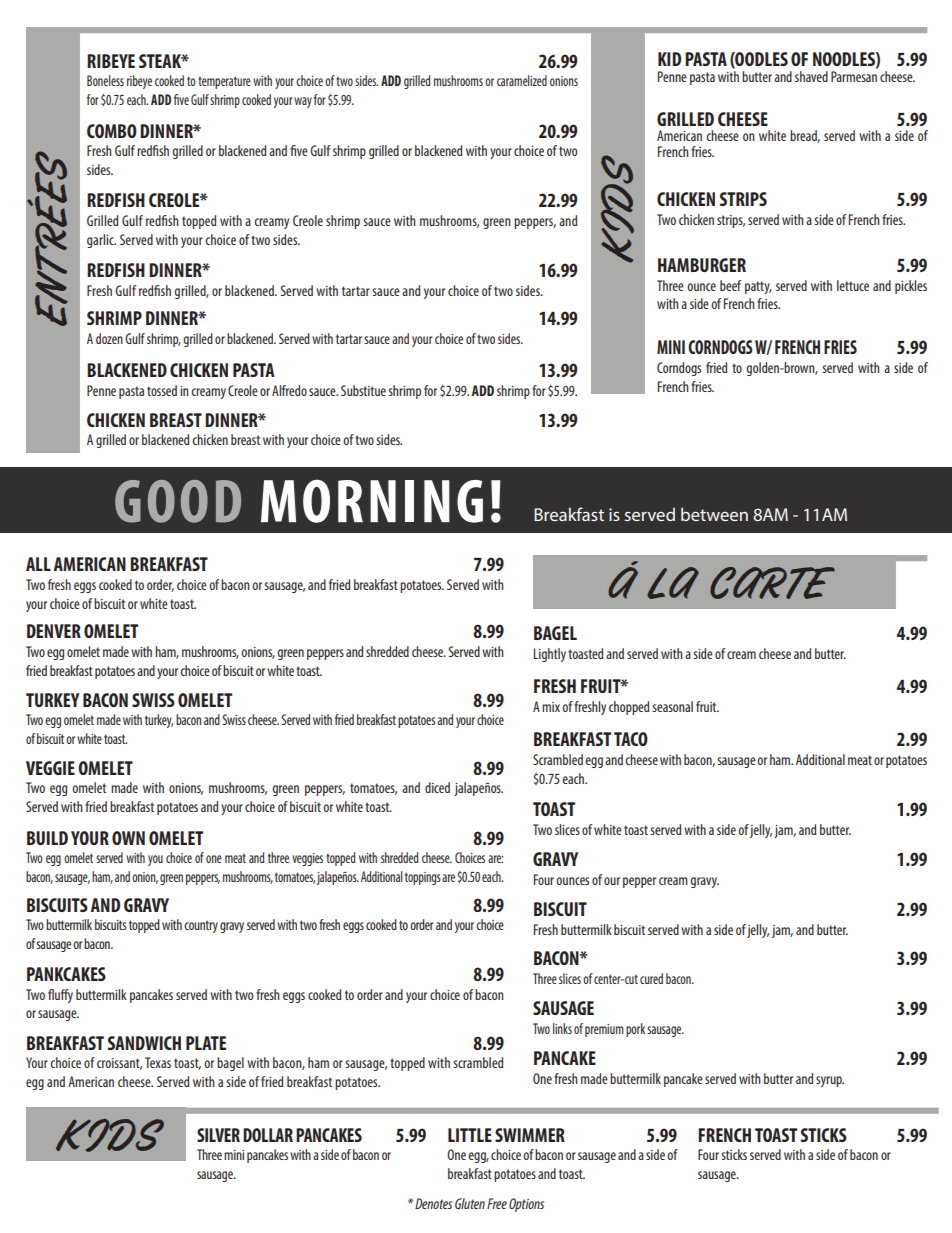 Image resolution: width=952 pixels, height=1233 pixels. I want to click on shaved, so click(811, 76).
